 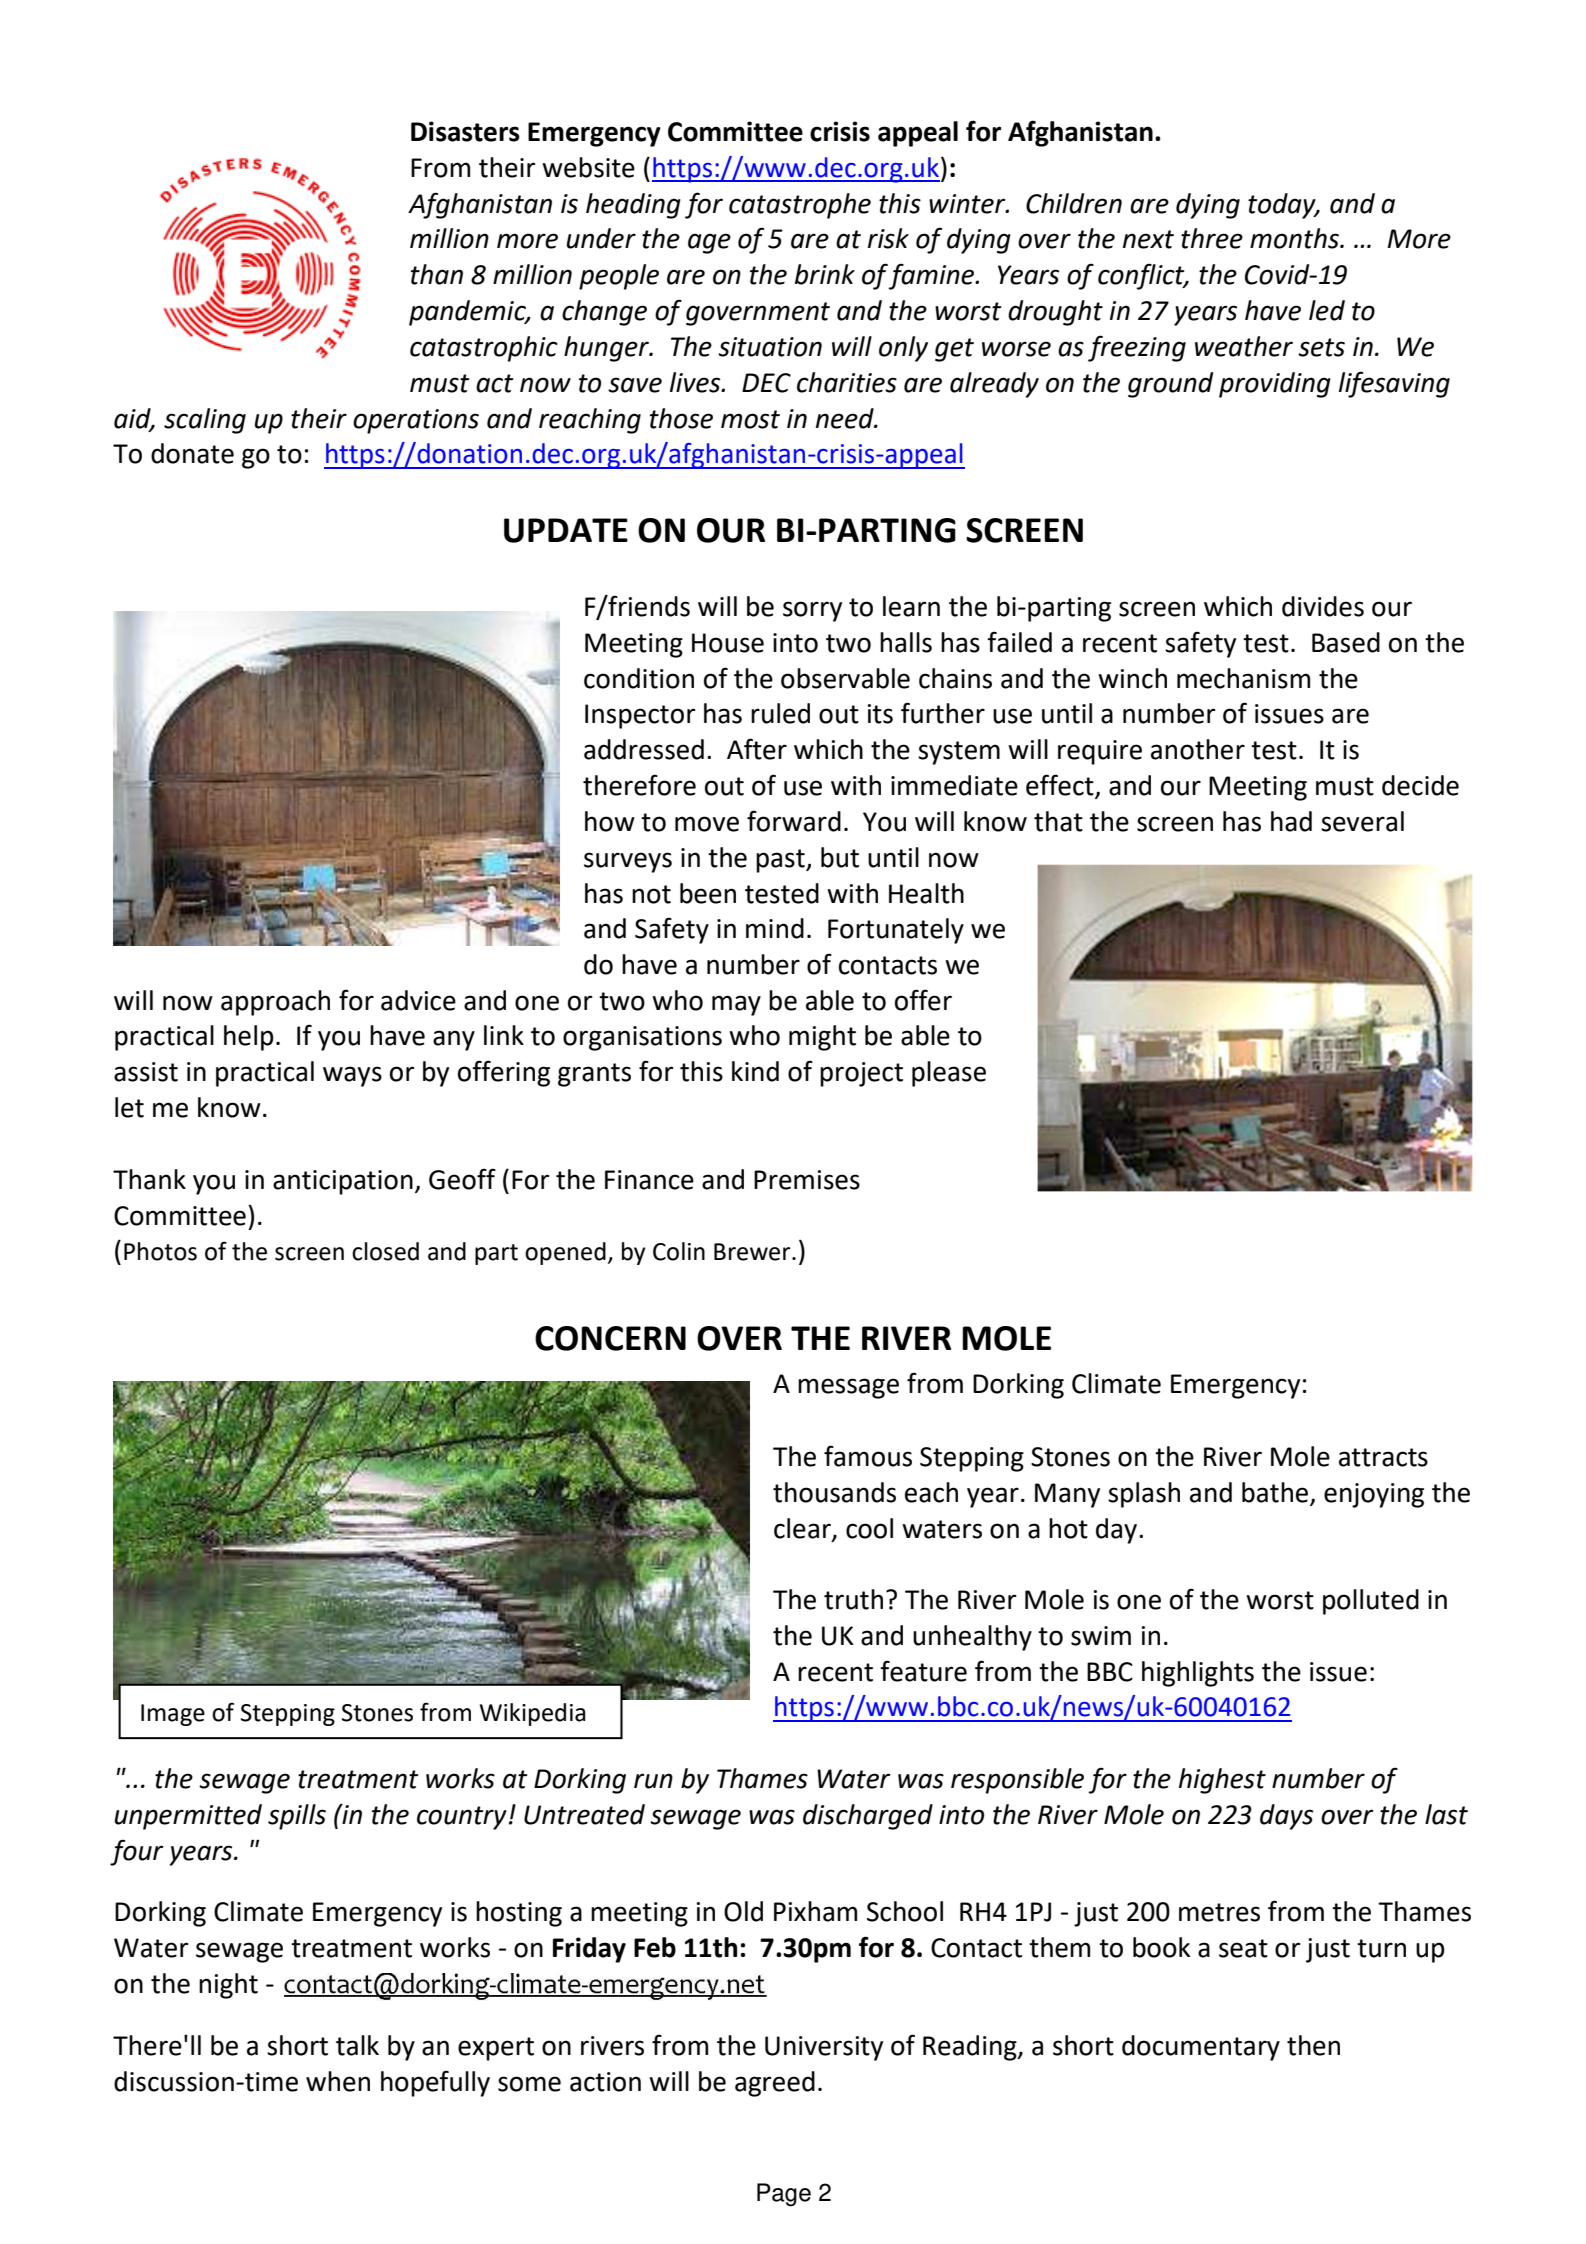 What do you see at coordinates (338, 2081) in the screenshot?
I see `when` at bounding box center [338, 2081].
